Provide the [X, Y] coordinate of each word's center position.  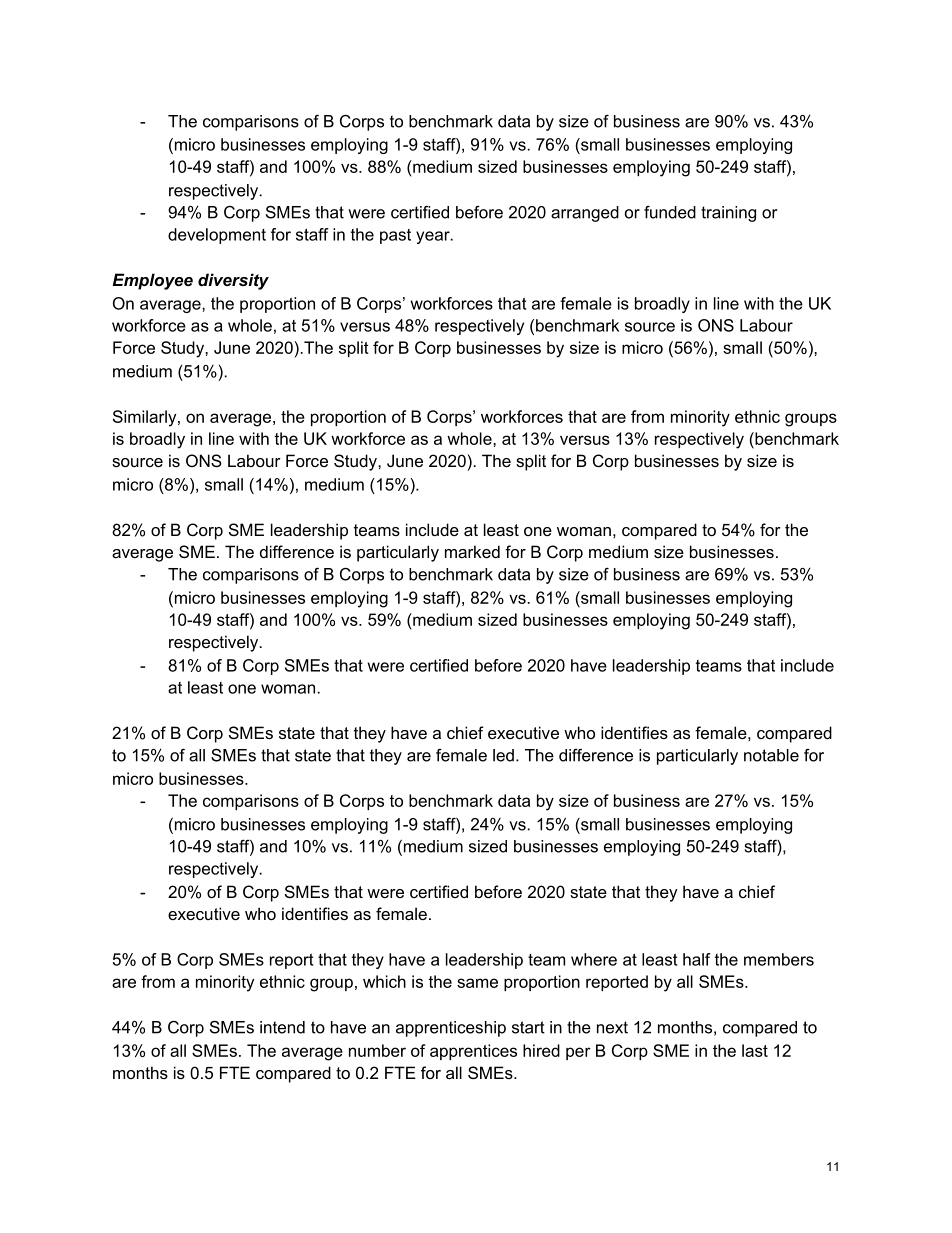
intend [282, 1027]
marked [472, 551]
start [528, 1027]
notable [771, 755]
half [697, 959]
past [395, 236]
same [477, 983]
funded [670, 212]
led [503, 755]
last [755, 1050]
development [217, 236]
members [779, 959]
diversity [233, 281]
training [728, 214]
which [384, 981]
